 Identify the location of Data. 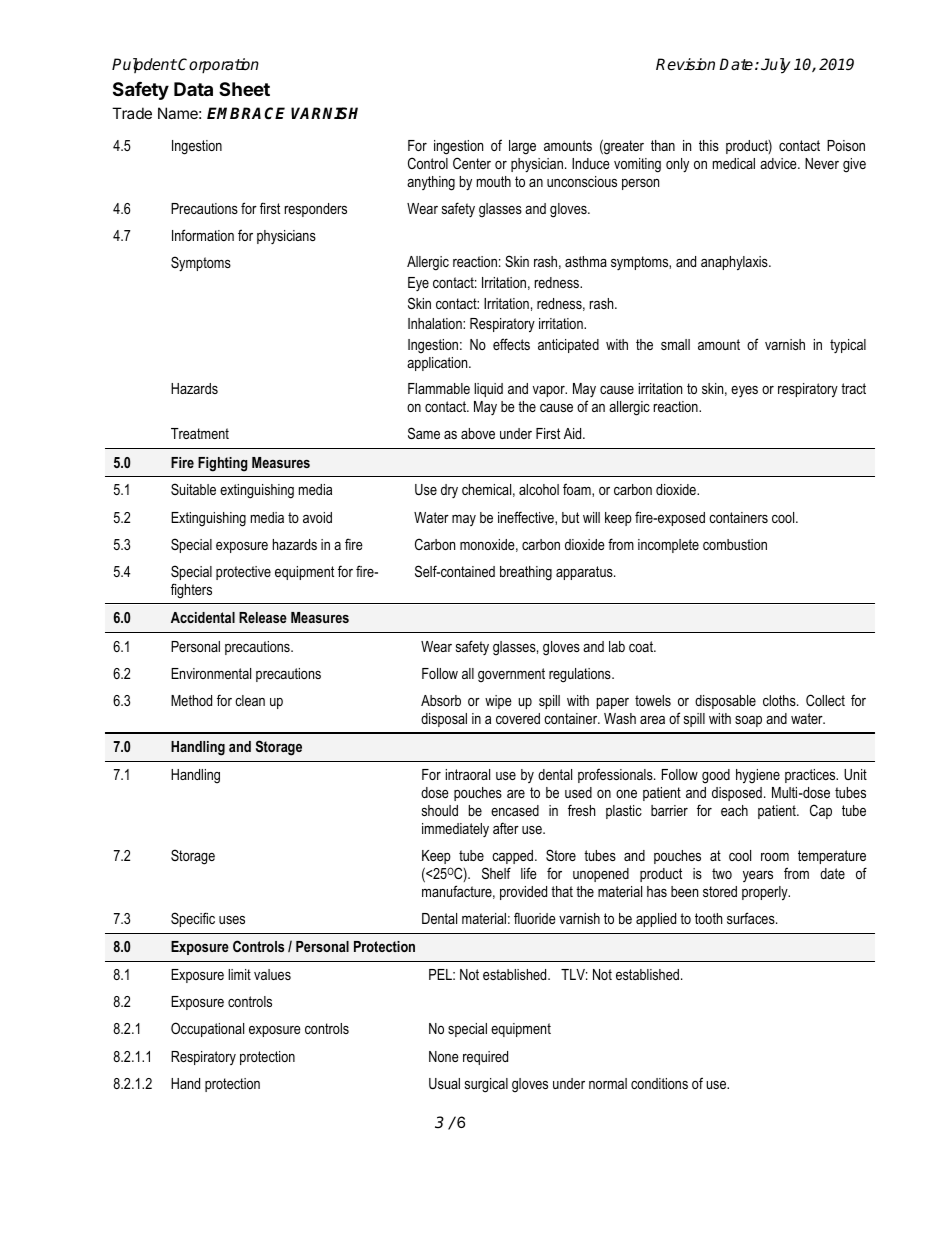
(193, 89).
